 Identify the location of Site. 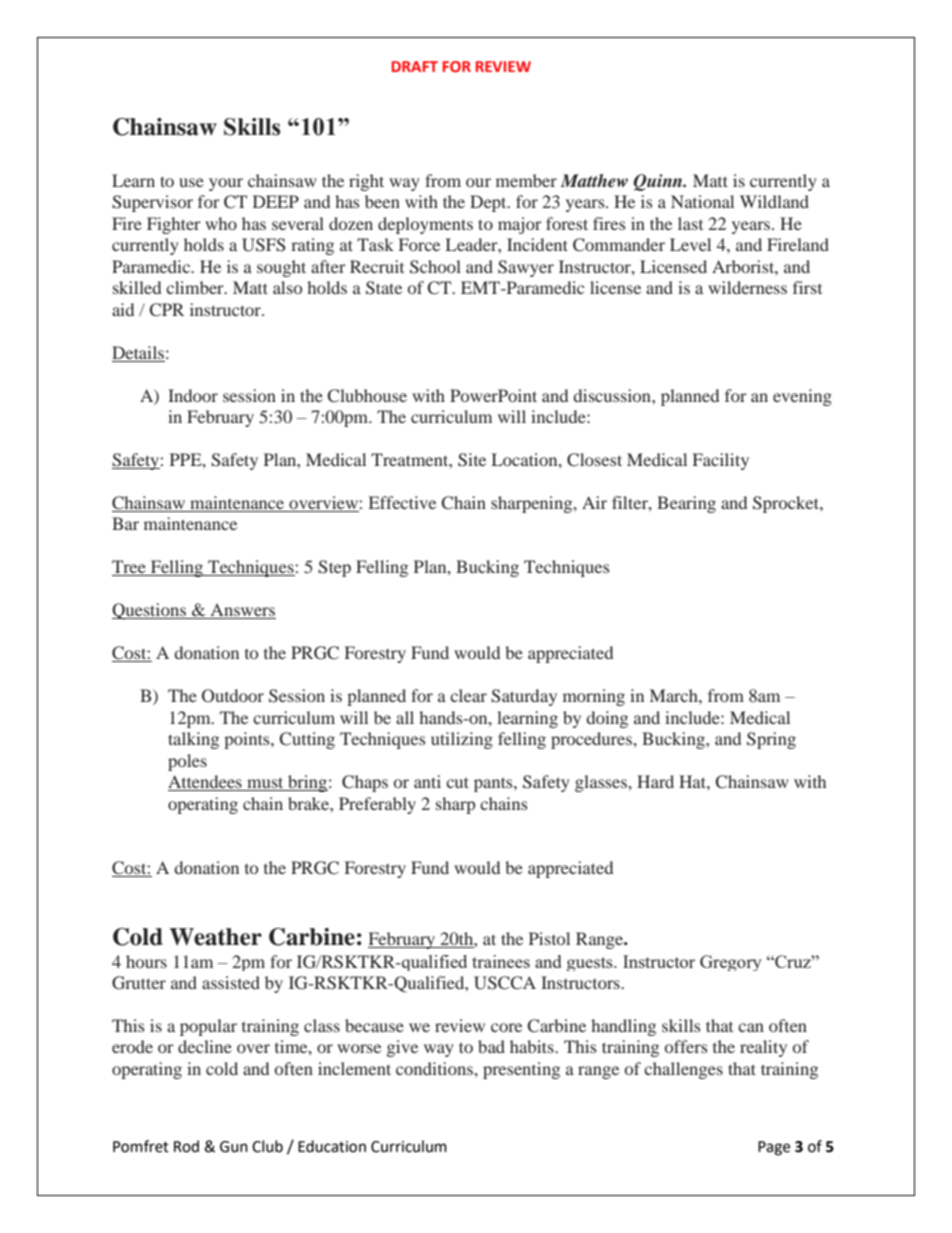
(472, 460).
